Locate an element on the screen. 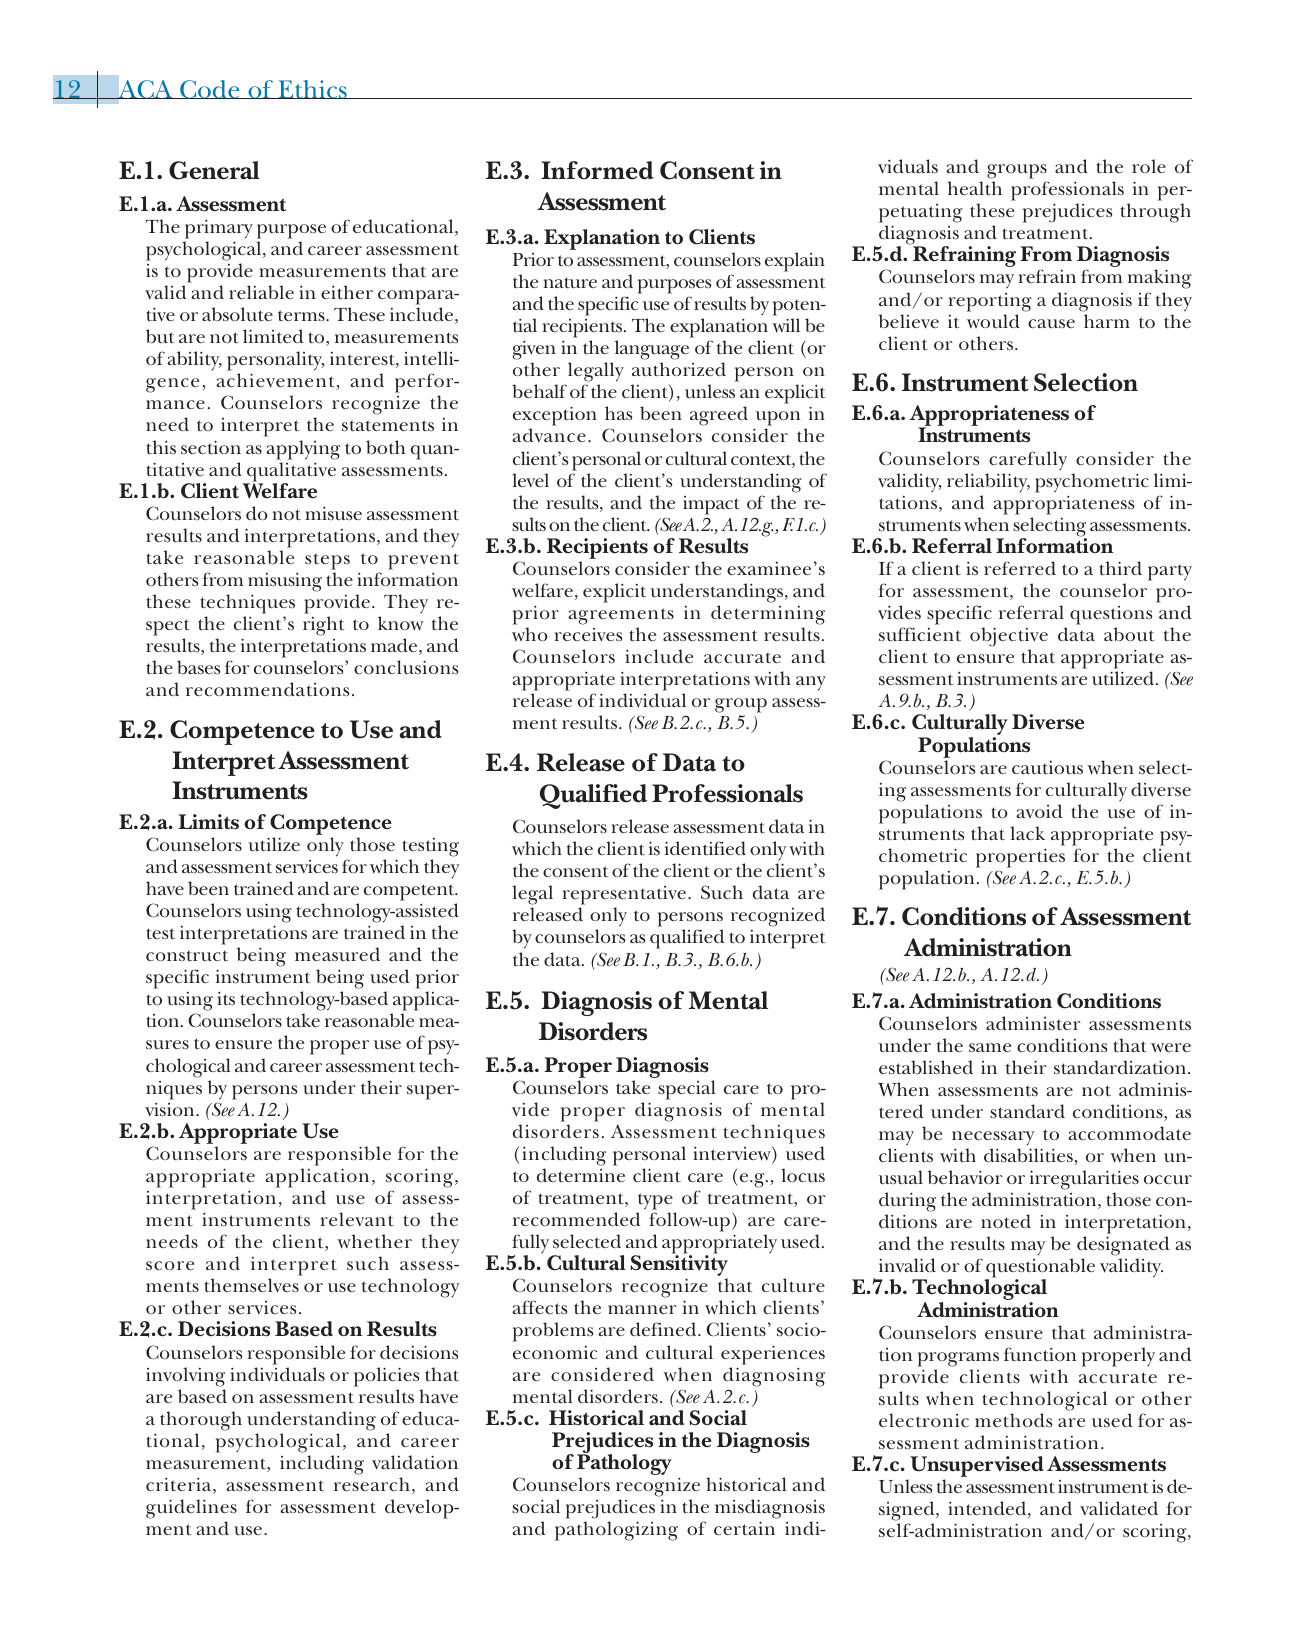 The image size is (1311, 1649). relevant is located at coordinates (357, 1219).
